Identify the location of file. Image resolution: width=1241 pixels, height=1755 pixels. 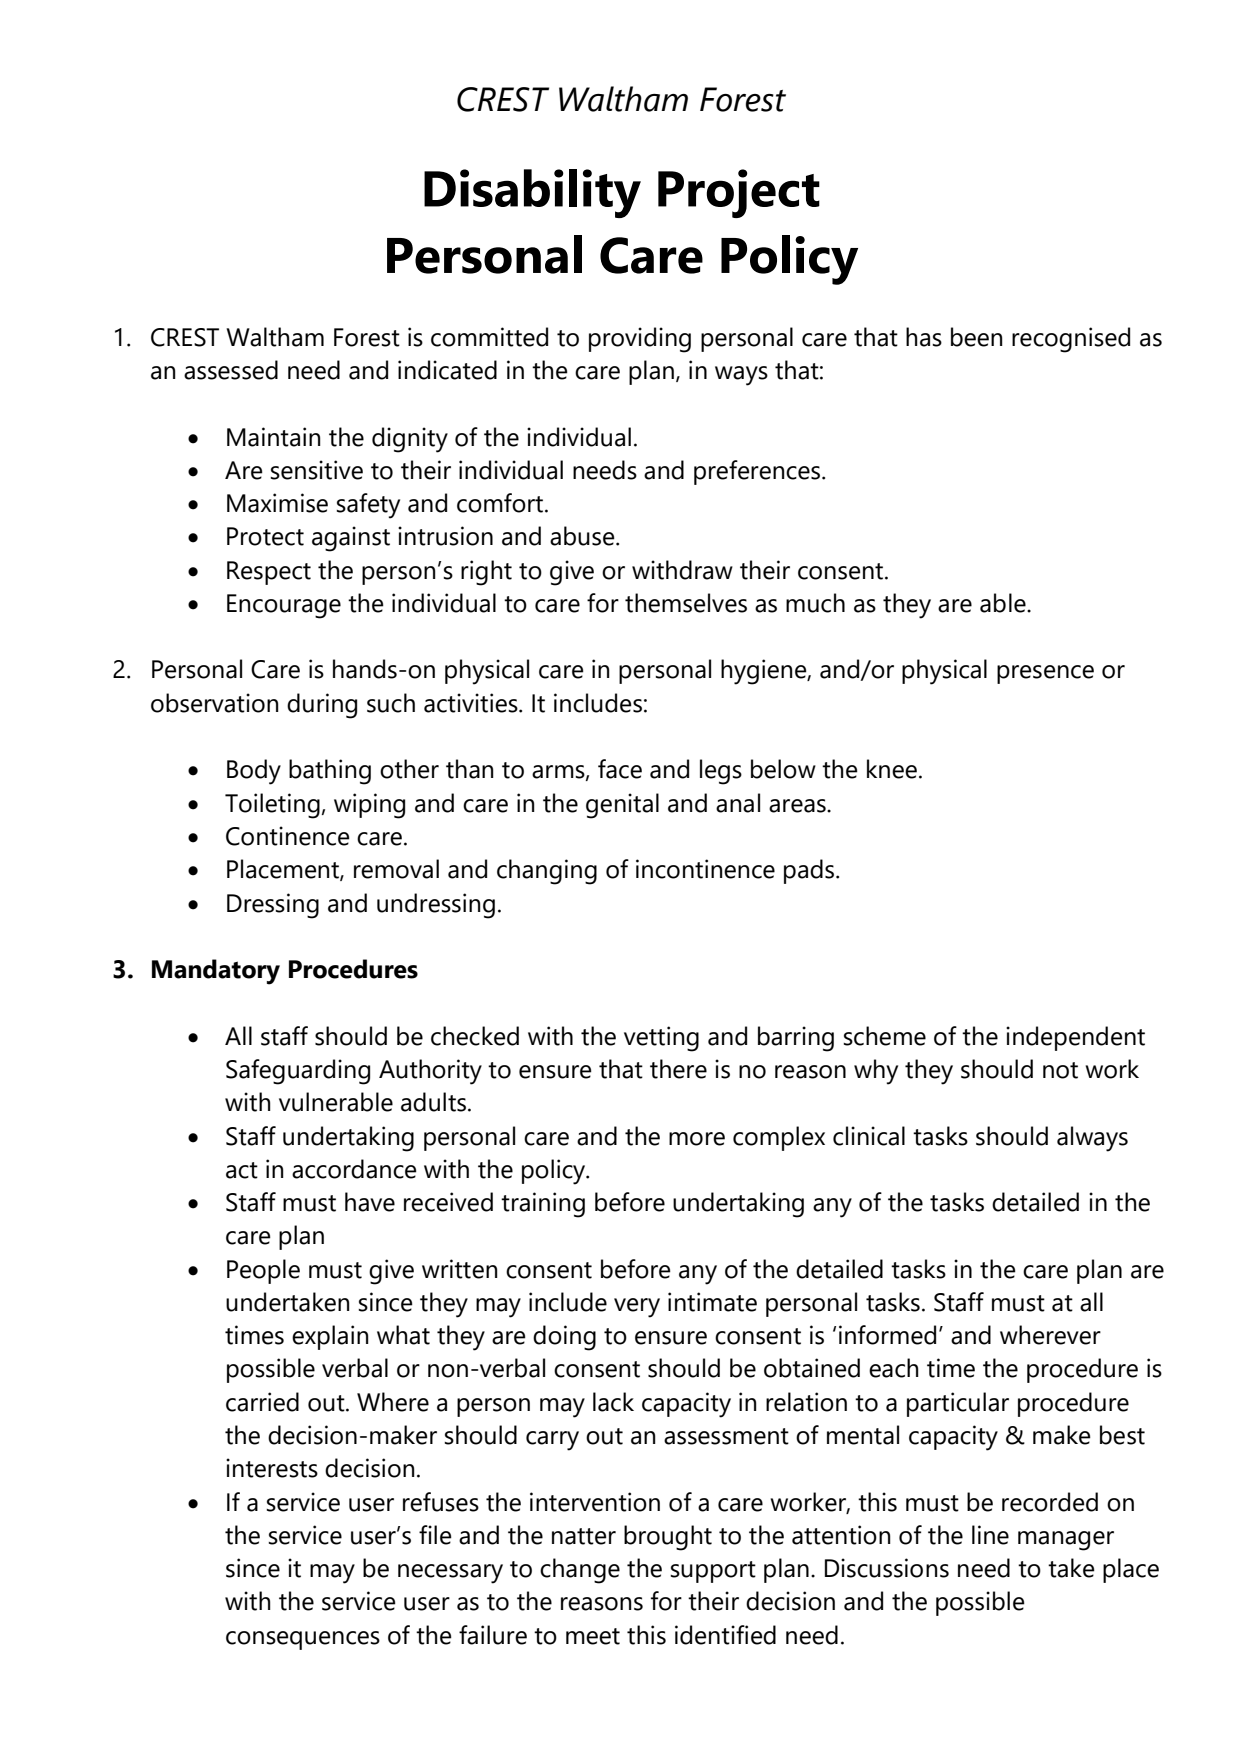
(435, 1535).
